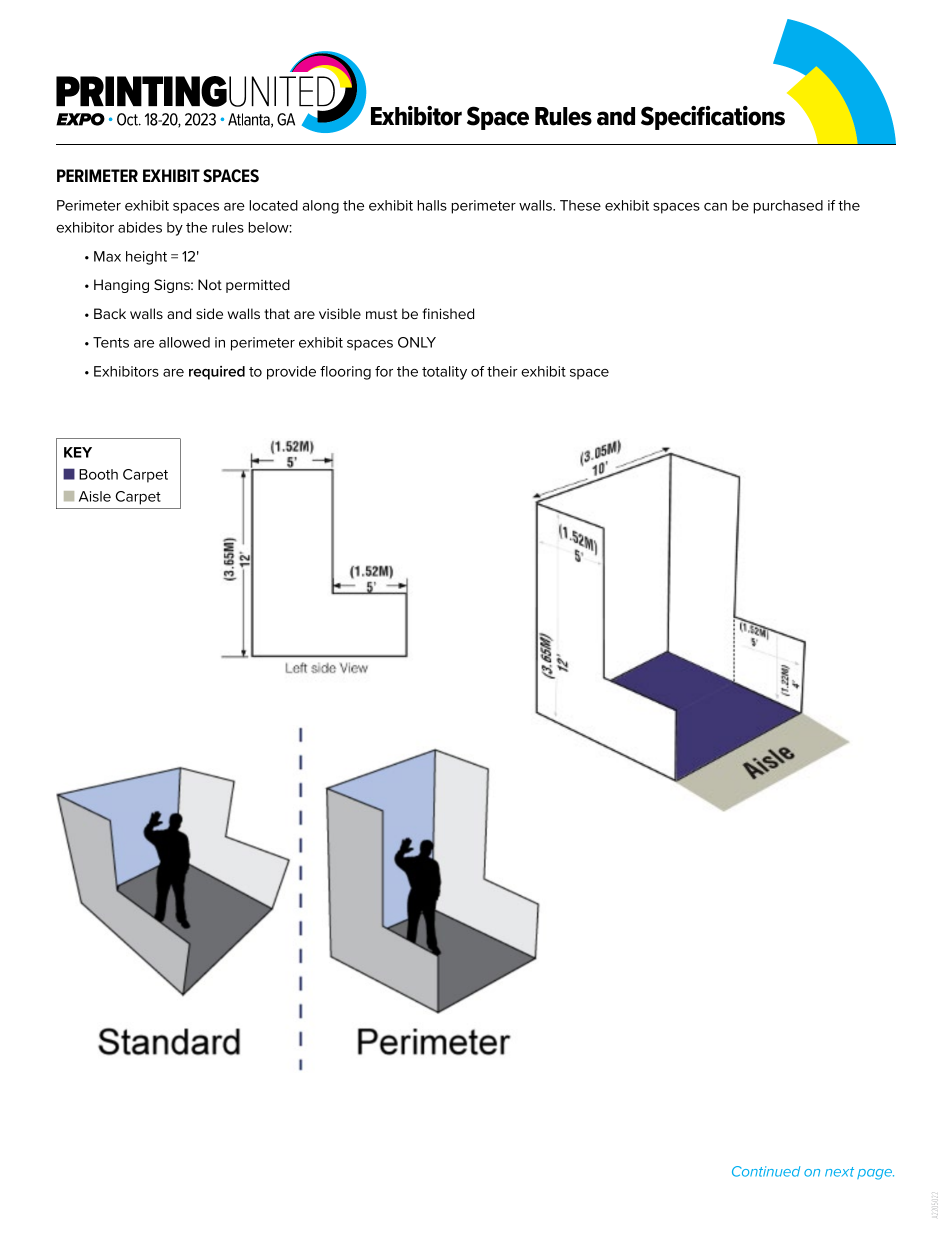 The image size is (952, 1233). I want to click on Continued, so click(766, 1171).
